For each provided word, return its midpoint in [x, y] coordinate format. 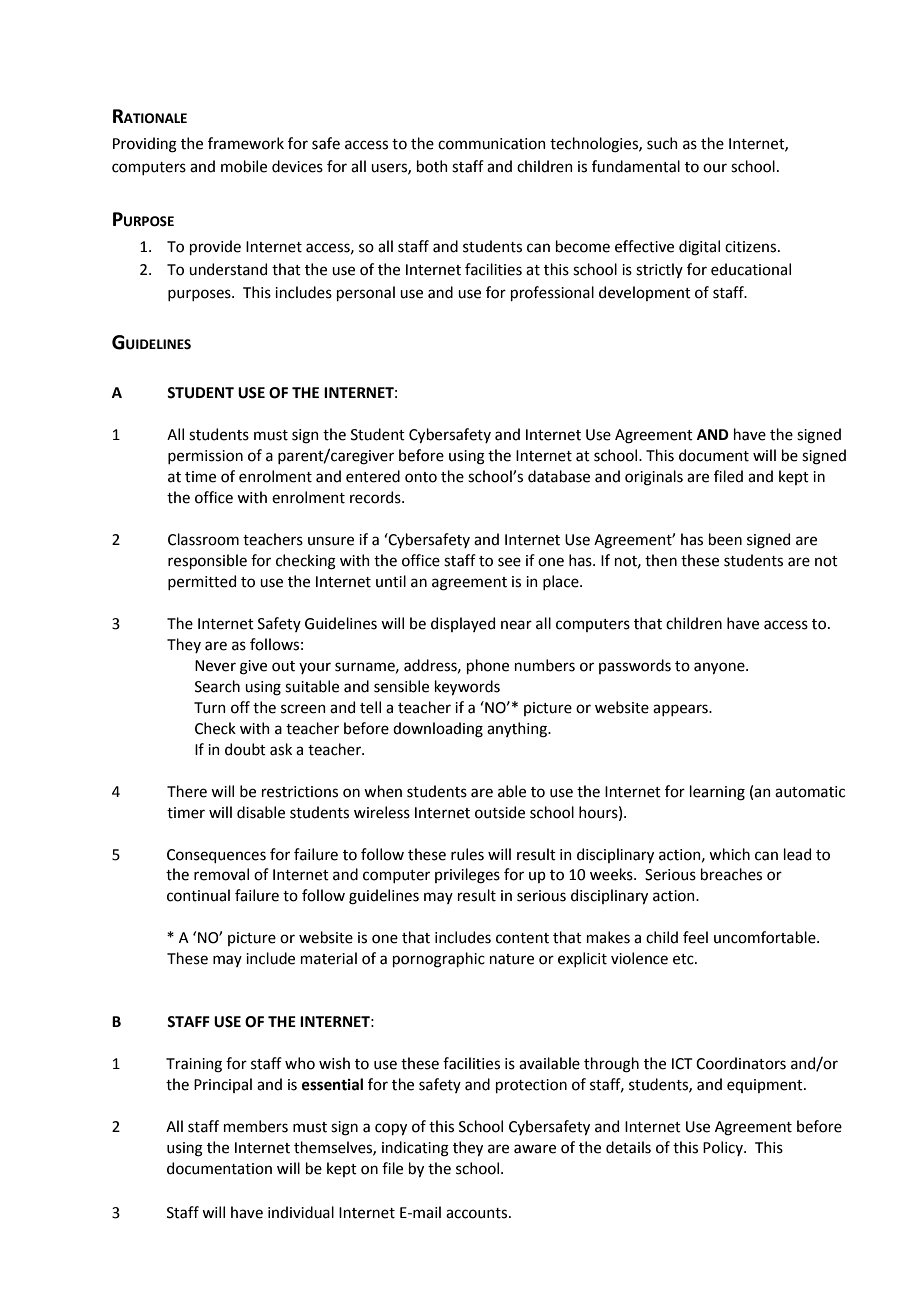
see [509, 562]
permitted [202, 582]
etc [684, 959]
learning [717, 793]
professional [552, 293]
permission [205, 457]
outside [500, 812]
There [187, 791]
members [256, 1126]
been [725, 539]
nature [512, 959]
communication [492, 144]
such [662, 143]
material [329, 958]
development [645, 293]
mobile [244, 166]
